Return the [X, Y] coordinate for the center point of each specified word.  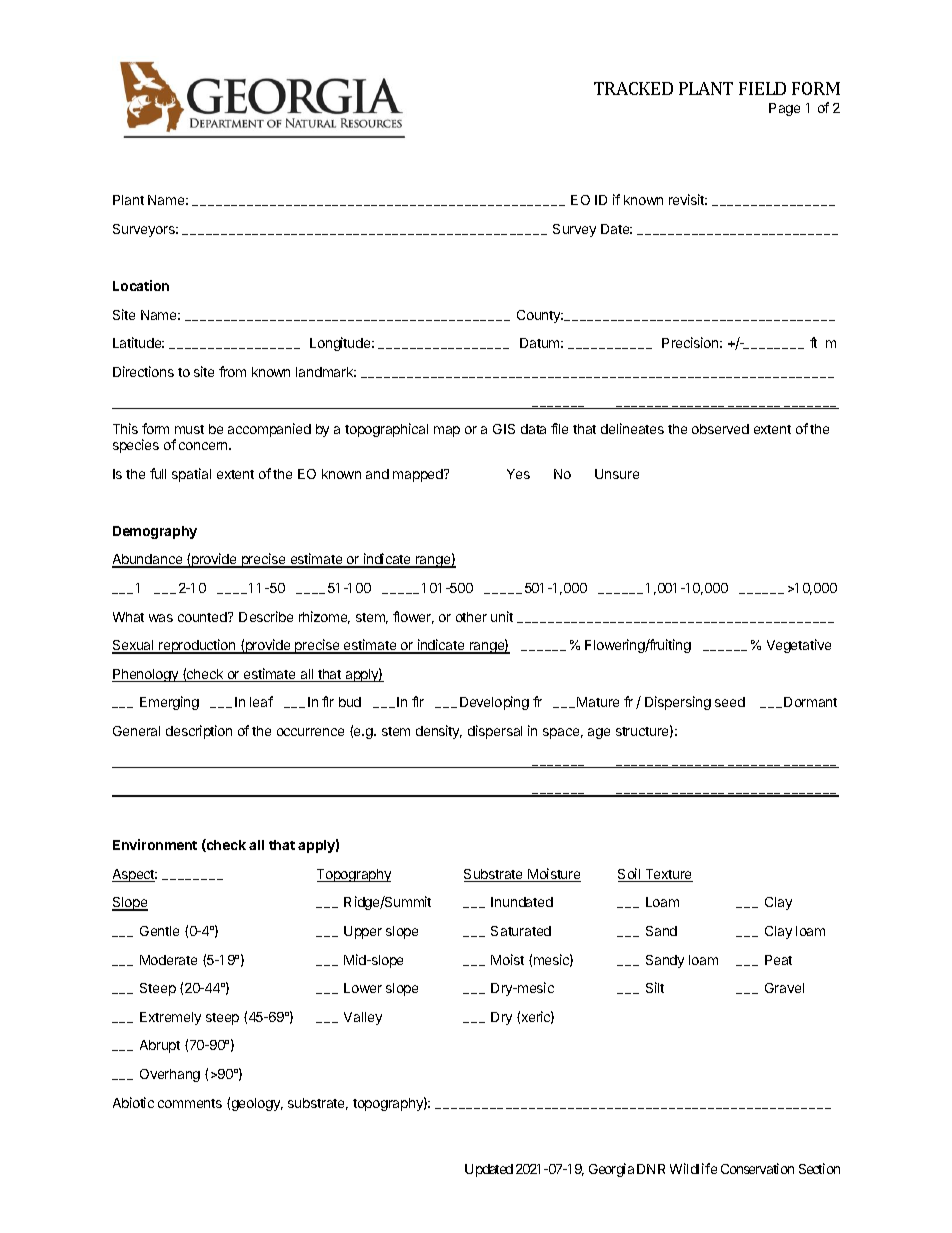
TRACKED [633, 88]
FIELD [762, 88]
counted [203, 617]
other [471, 617]
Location [141, 285]
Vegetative [799, 646]
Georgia [611, 1170]
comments [190, 1103]
